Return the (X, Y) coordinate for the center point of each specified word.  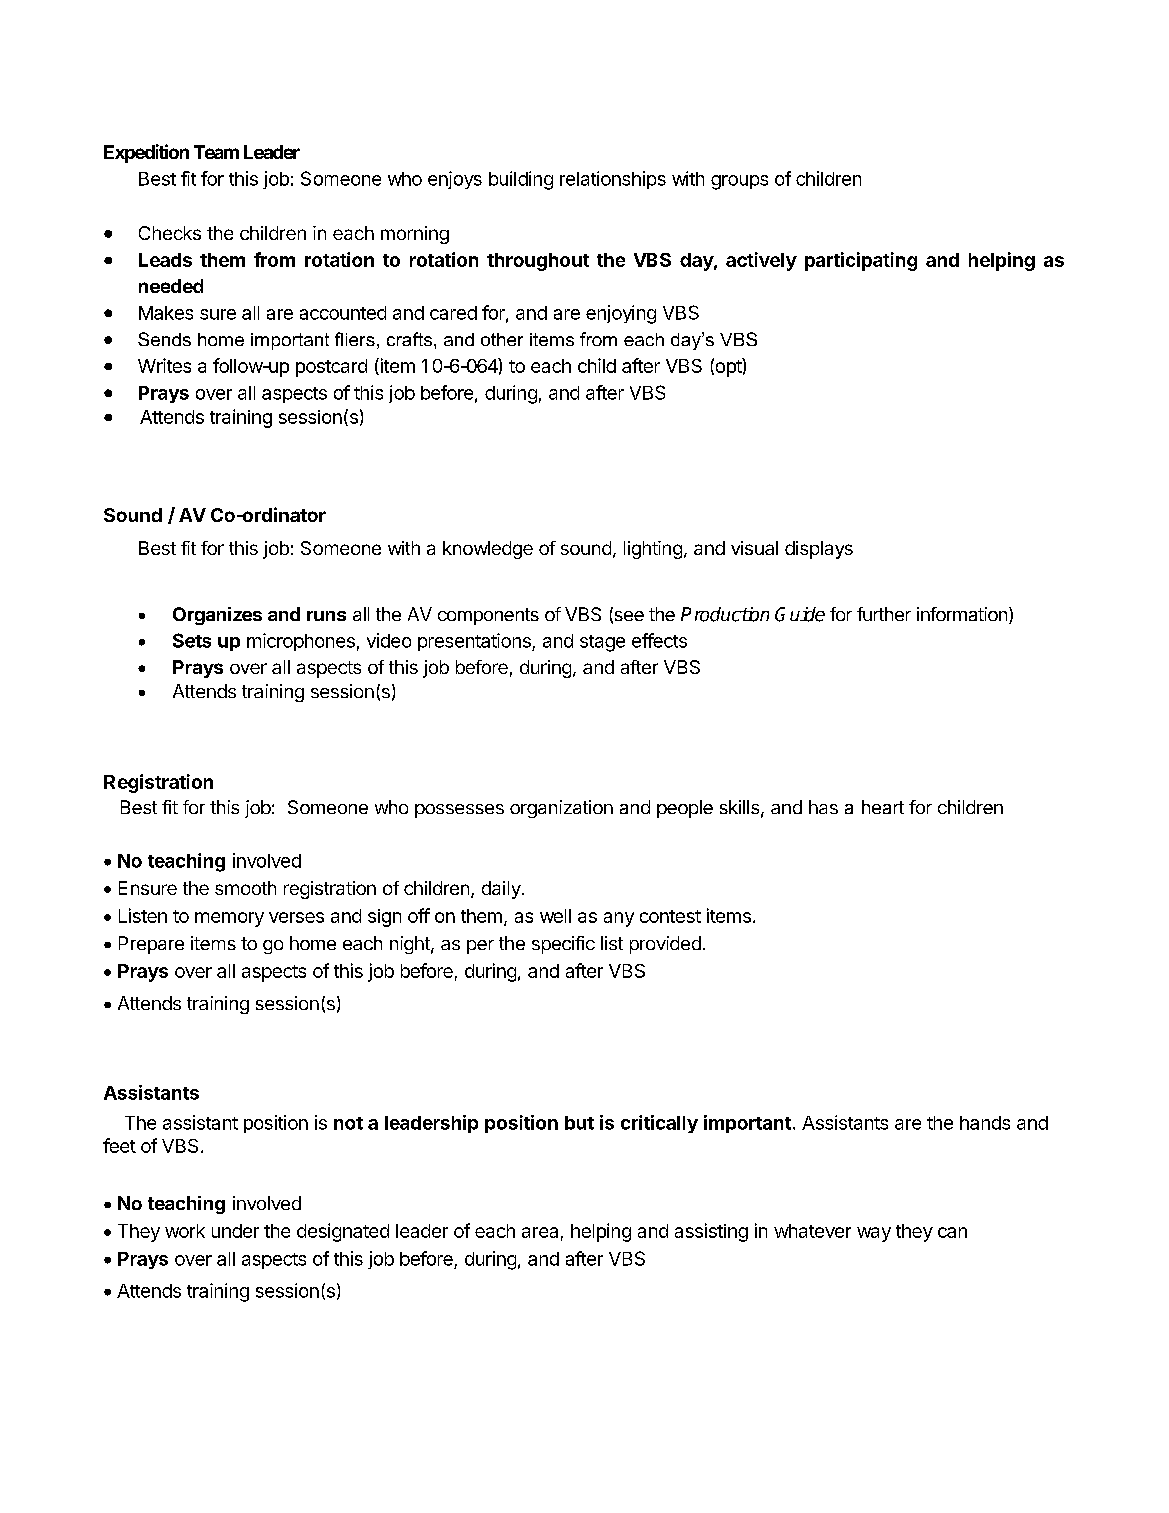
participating (861, 261)
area (540, 1232)
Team (216, 152)
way (874, 1234)
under (235, 1231)
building (521, 180)
